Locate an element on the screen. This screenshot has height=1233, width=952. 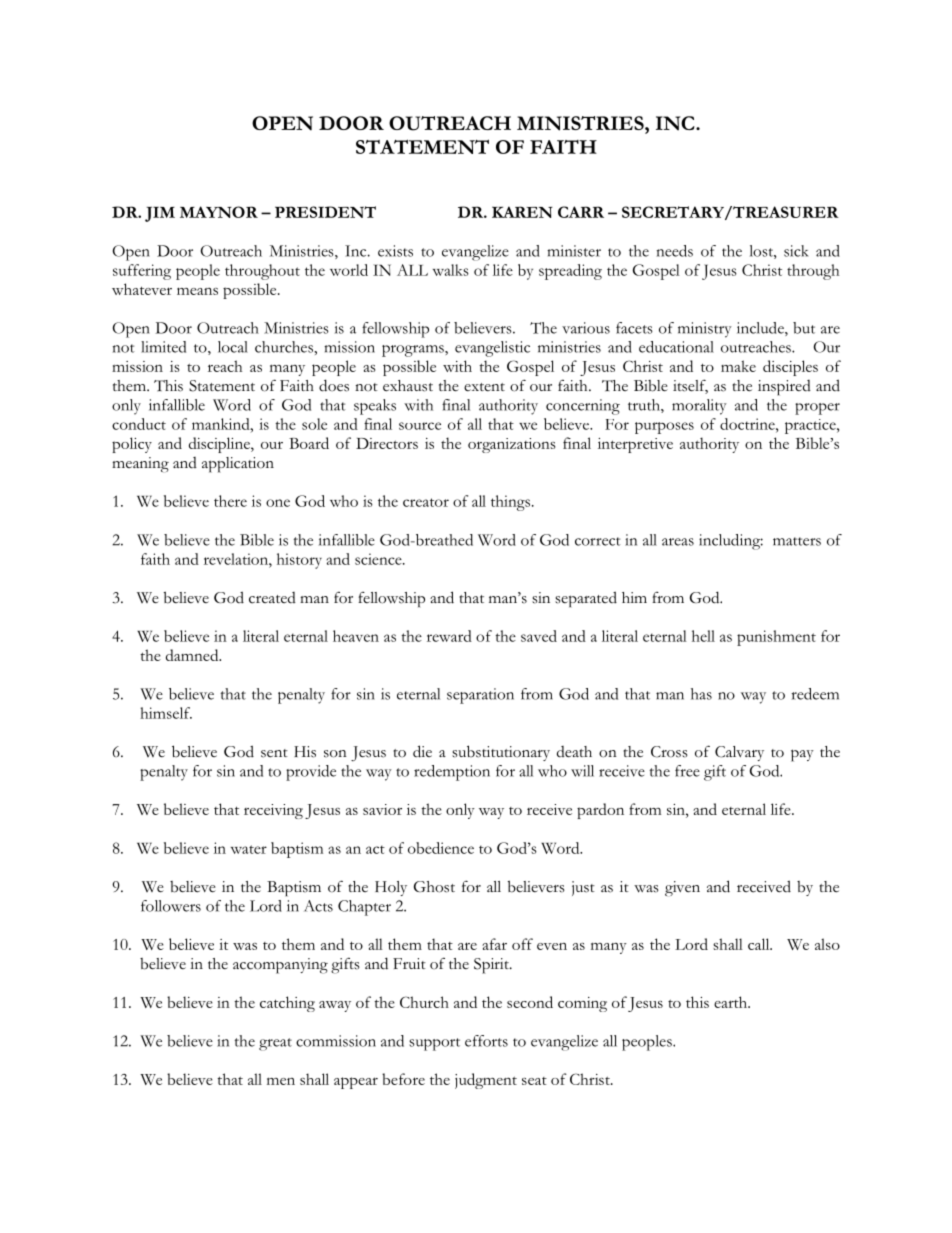
JIM is located at coordinates (160, 214).
